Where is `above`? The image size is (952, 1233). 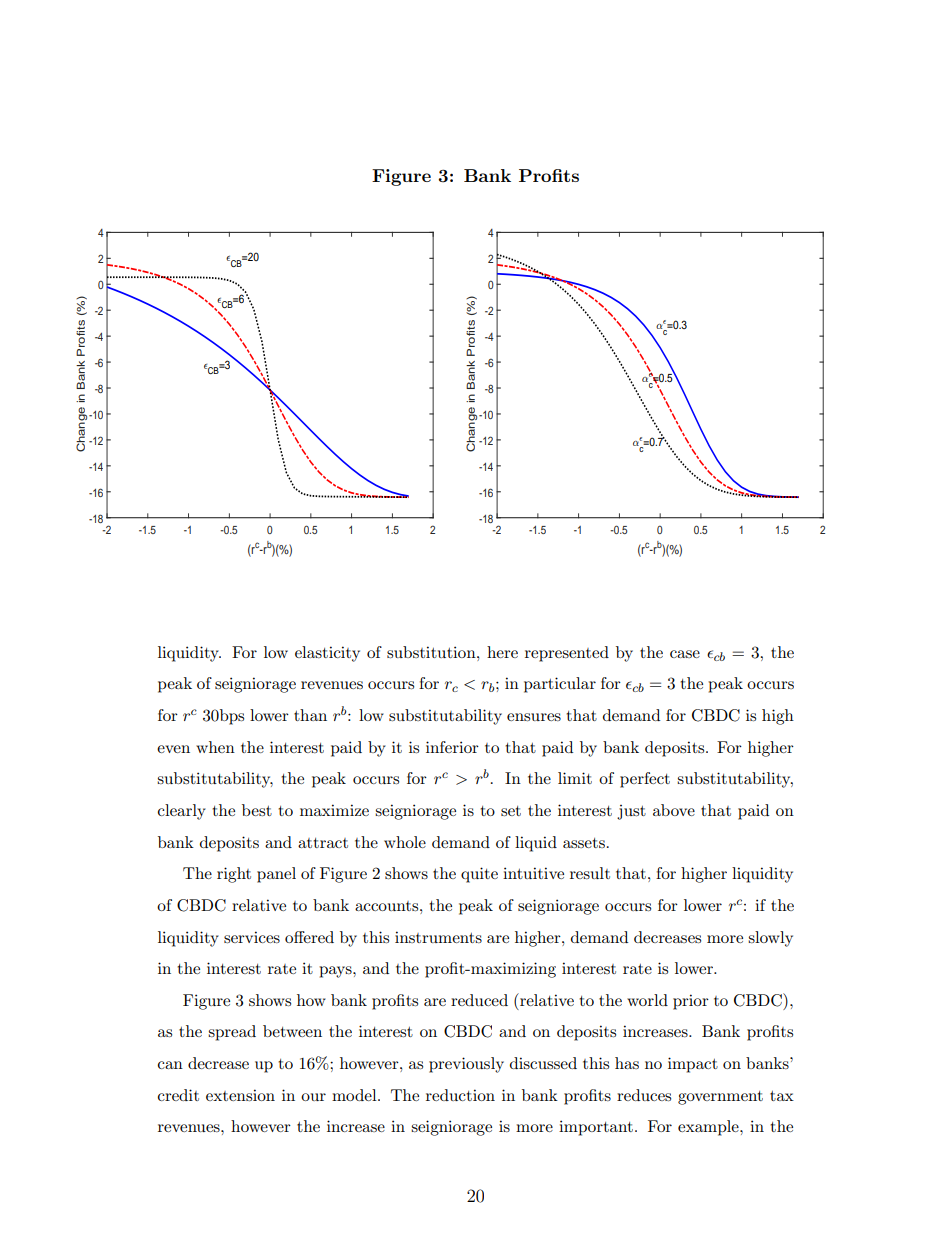
above is located at coordinates (674, 810).
